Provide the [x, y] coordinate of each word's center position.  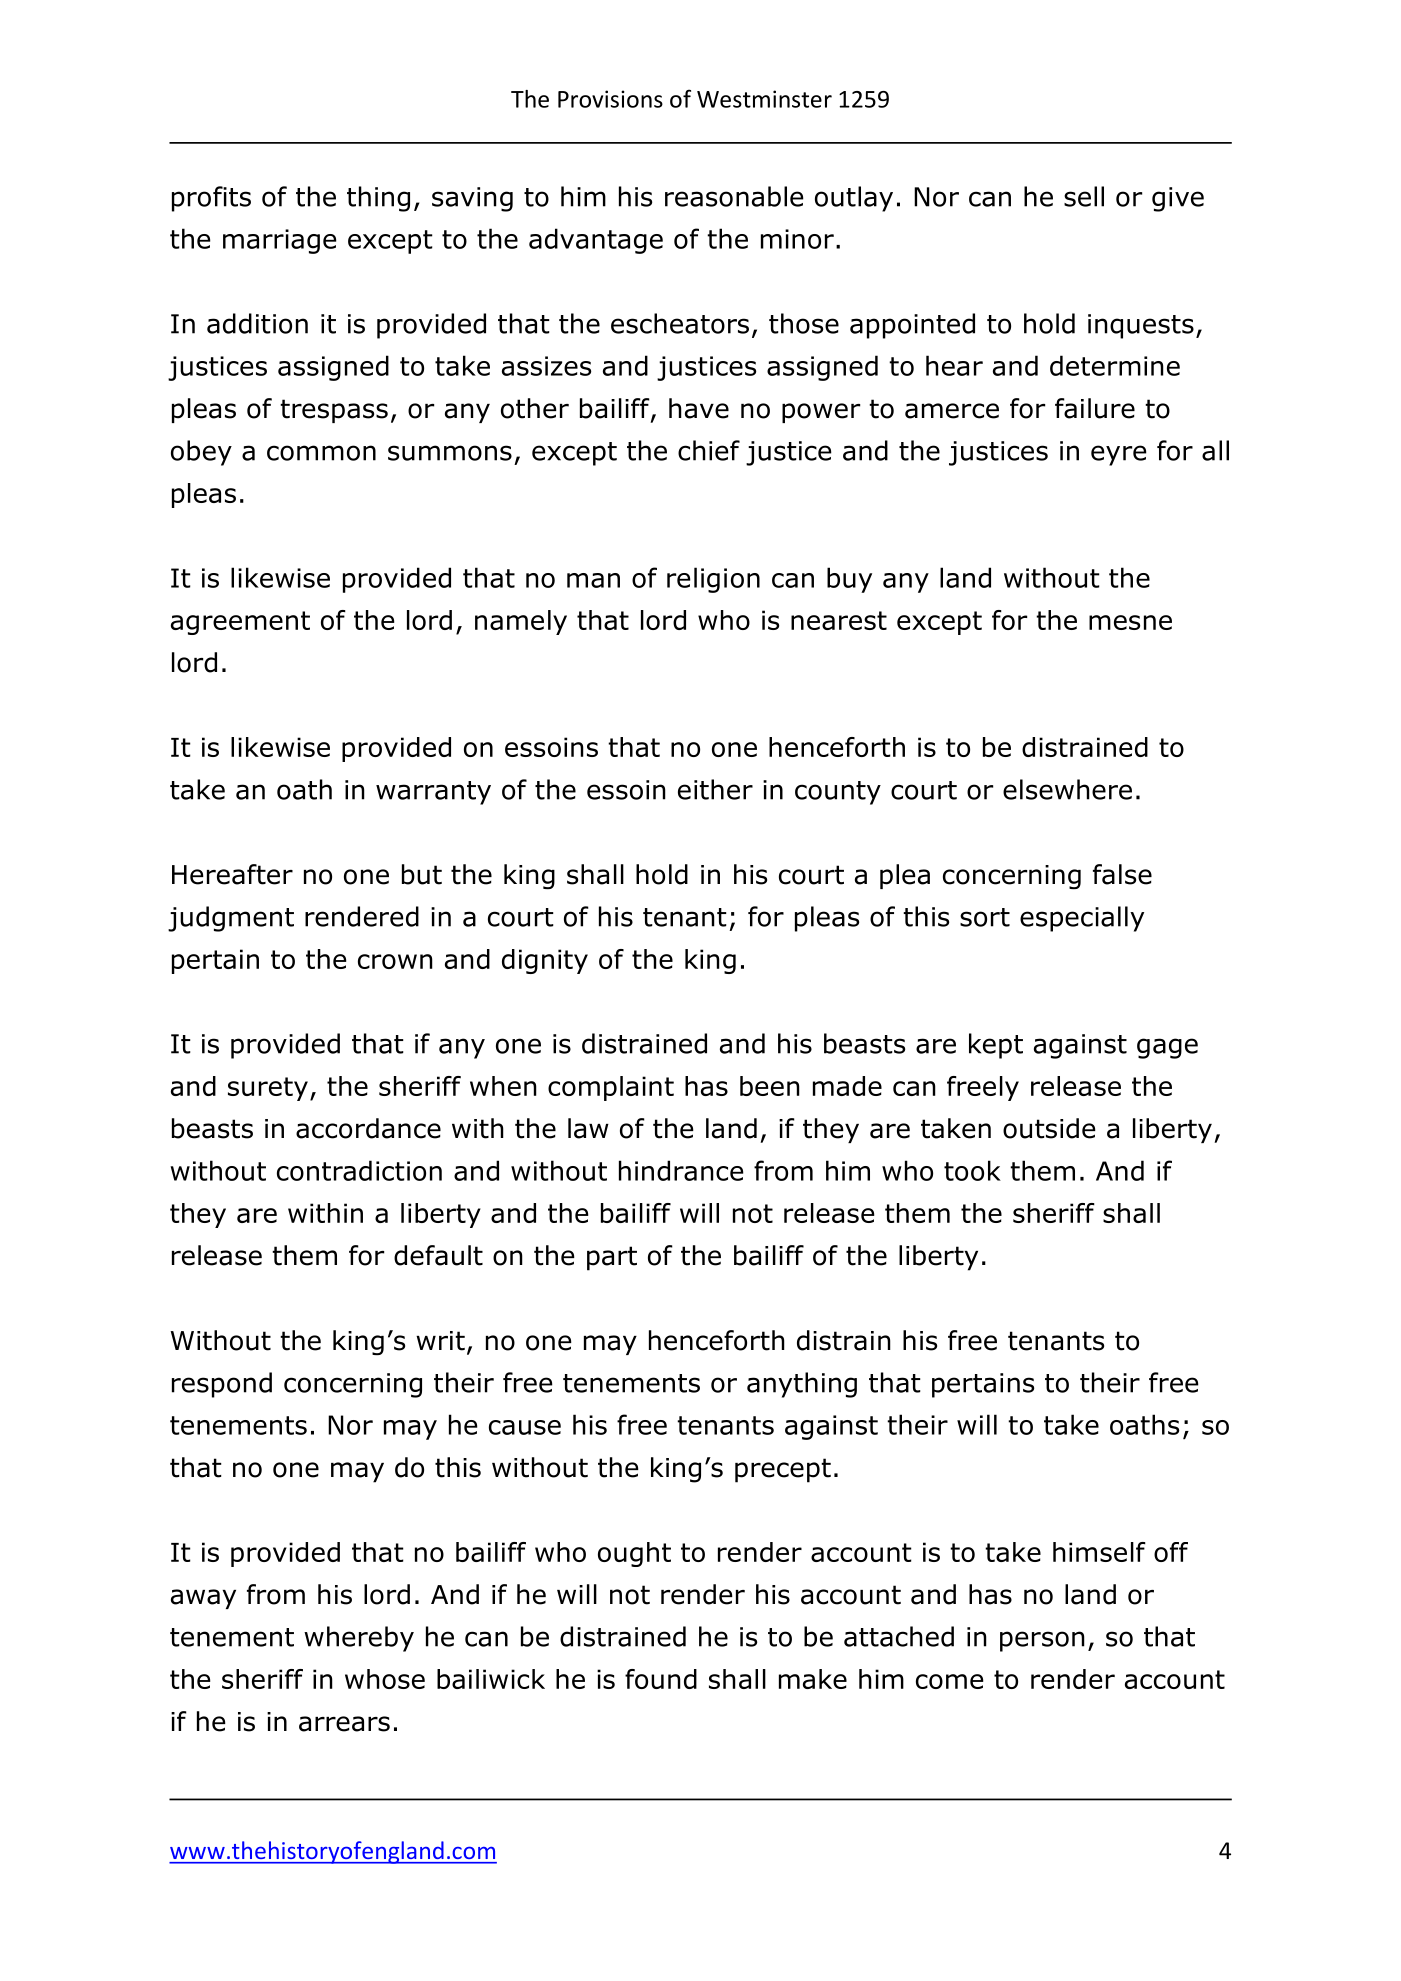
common [321, 453]
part [612, 1258]
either [715, 789]
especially [1082, 919]
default [438, 1255]
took [972, 1170]
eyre [1119, 455]
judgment [231, 919]
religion [713, 580]
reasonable [734, 196]
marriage [280, 241]
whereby [359, 1639]
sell [1084, 196]
